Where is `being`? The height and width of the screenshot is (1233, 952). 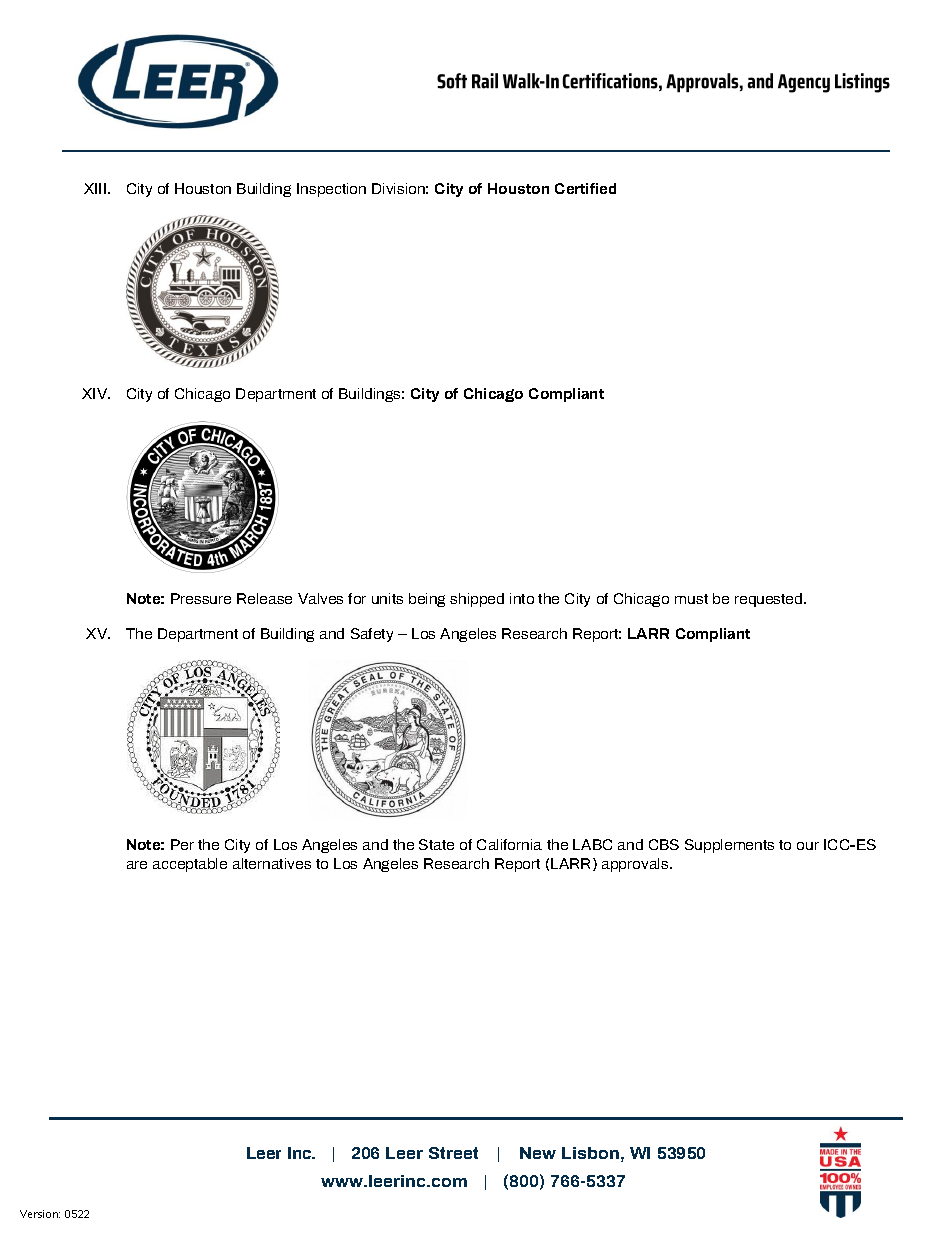 being is located at coordinates (427, 600).
